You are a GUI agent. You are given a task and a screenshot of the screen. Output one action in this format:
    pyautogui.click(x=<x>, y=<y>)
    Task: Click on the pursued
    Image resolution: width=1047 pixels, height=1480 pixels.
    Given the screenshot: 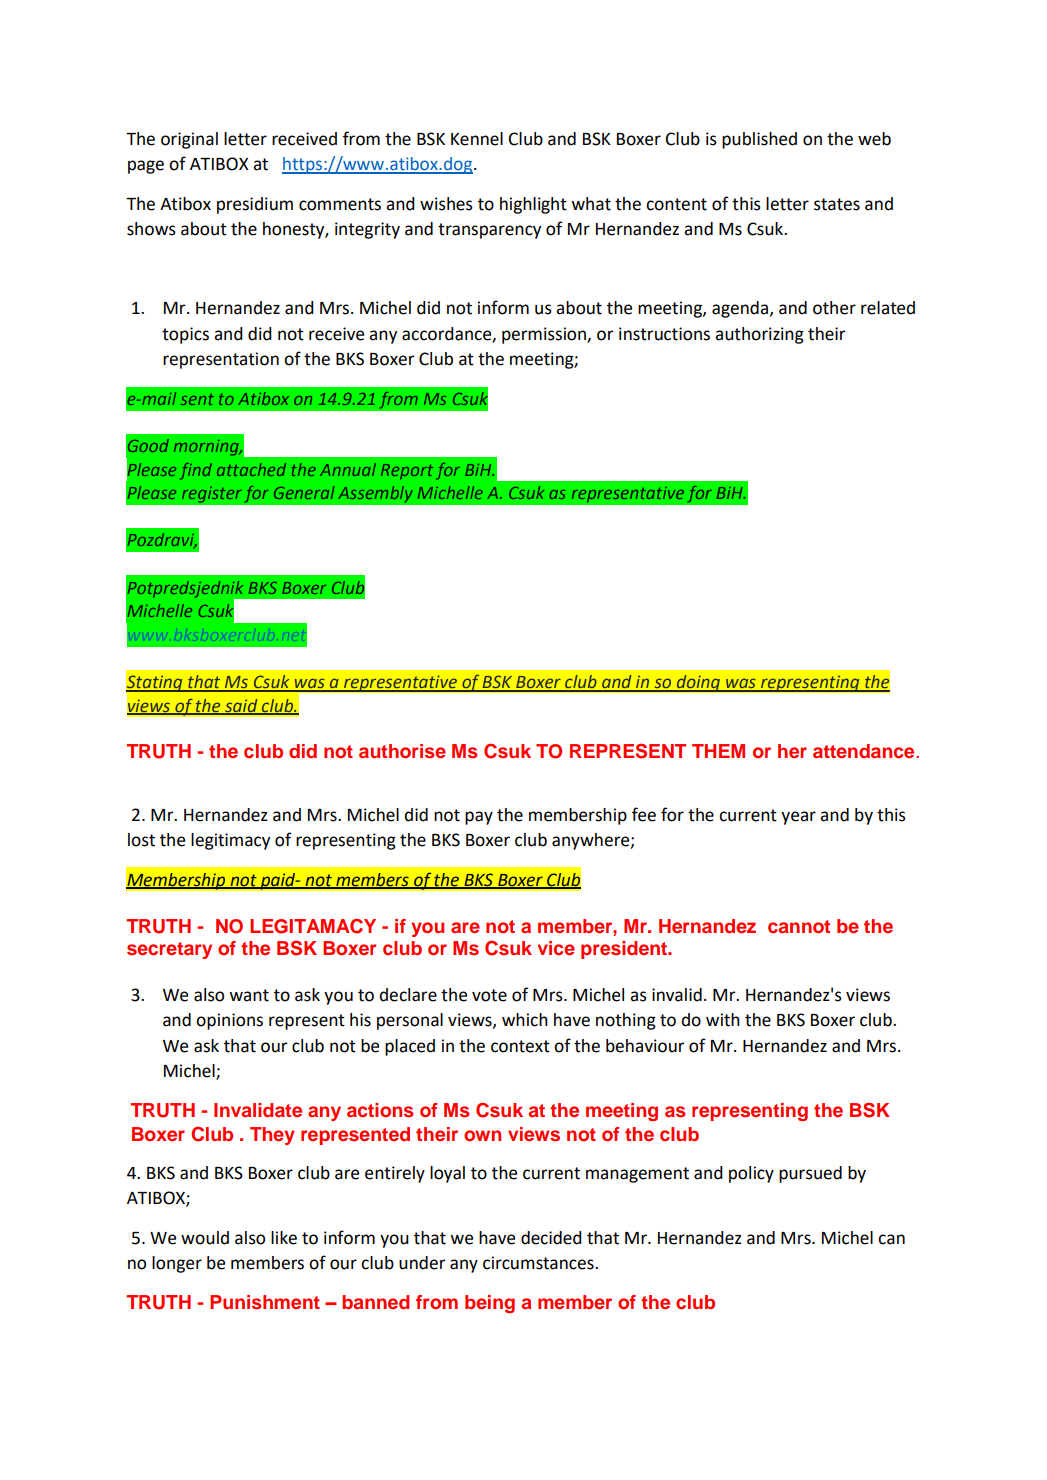 What is the action you would take?
    pyautogui.click(x=810, y=1174)
